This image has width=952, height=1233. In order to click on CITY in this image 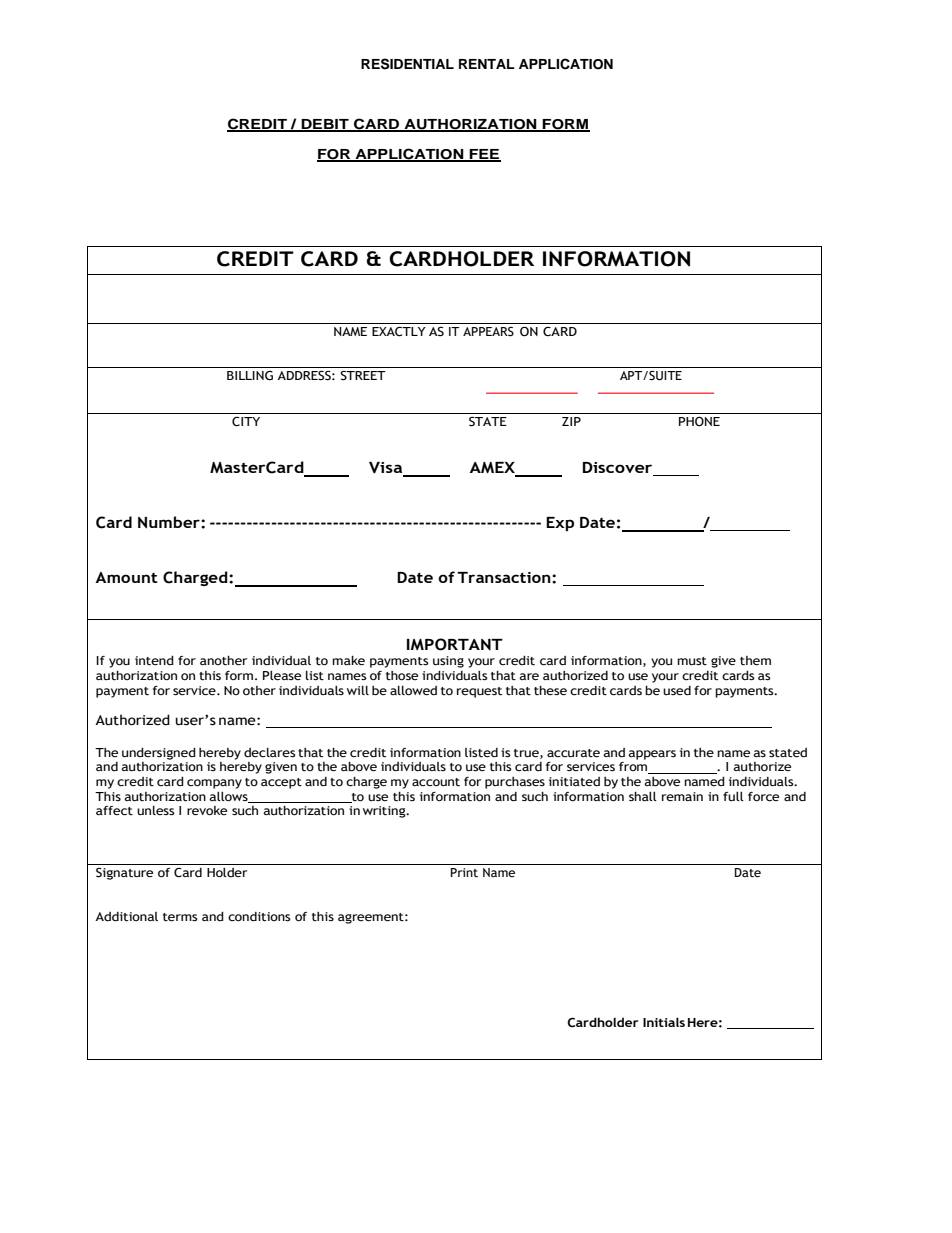, I will do `click(246, 422)`.
